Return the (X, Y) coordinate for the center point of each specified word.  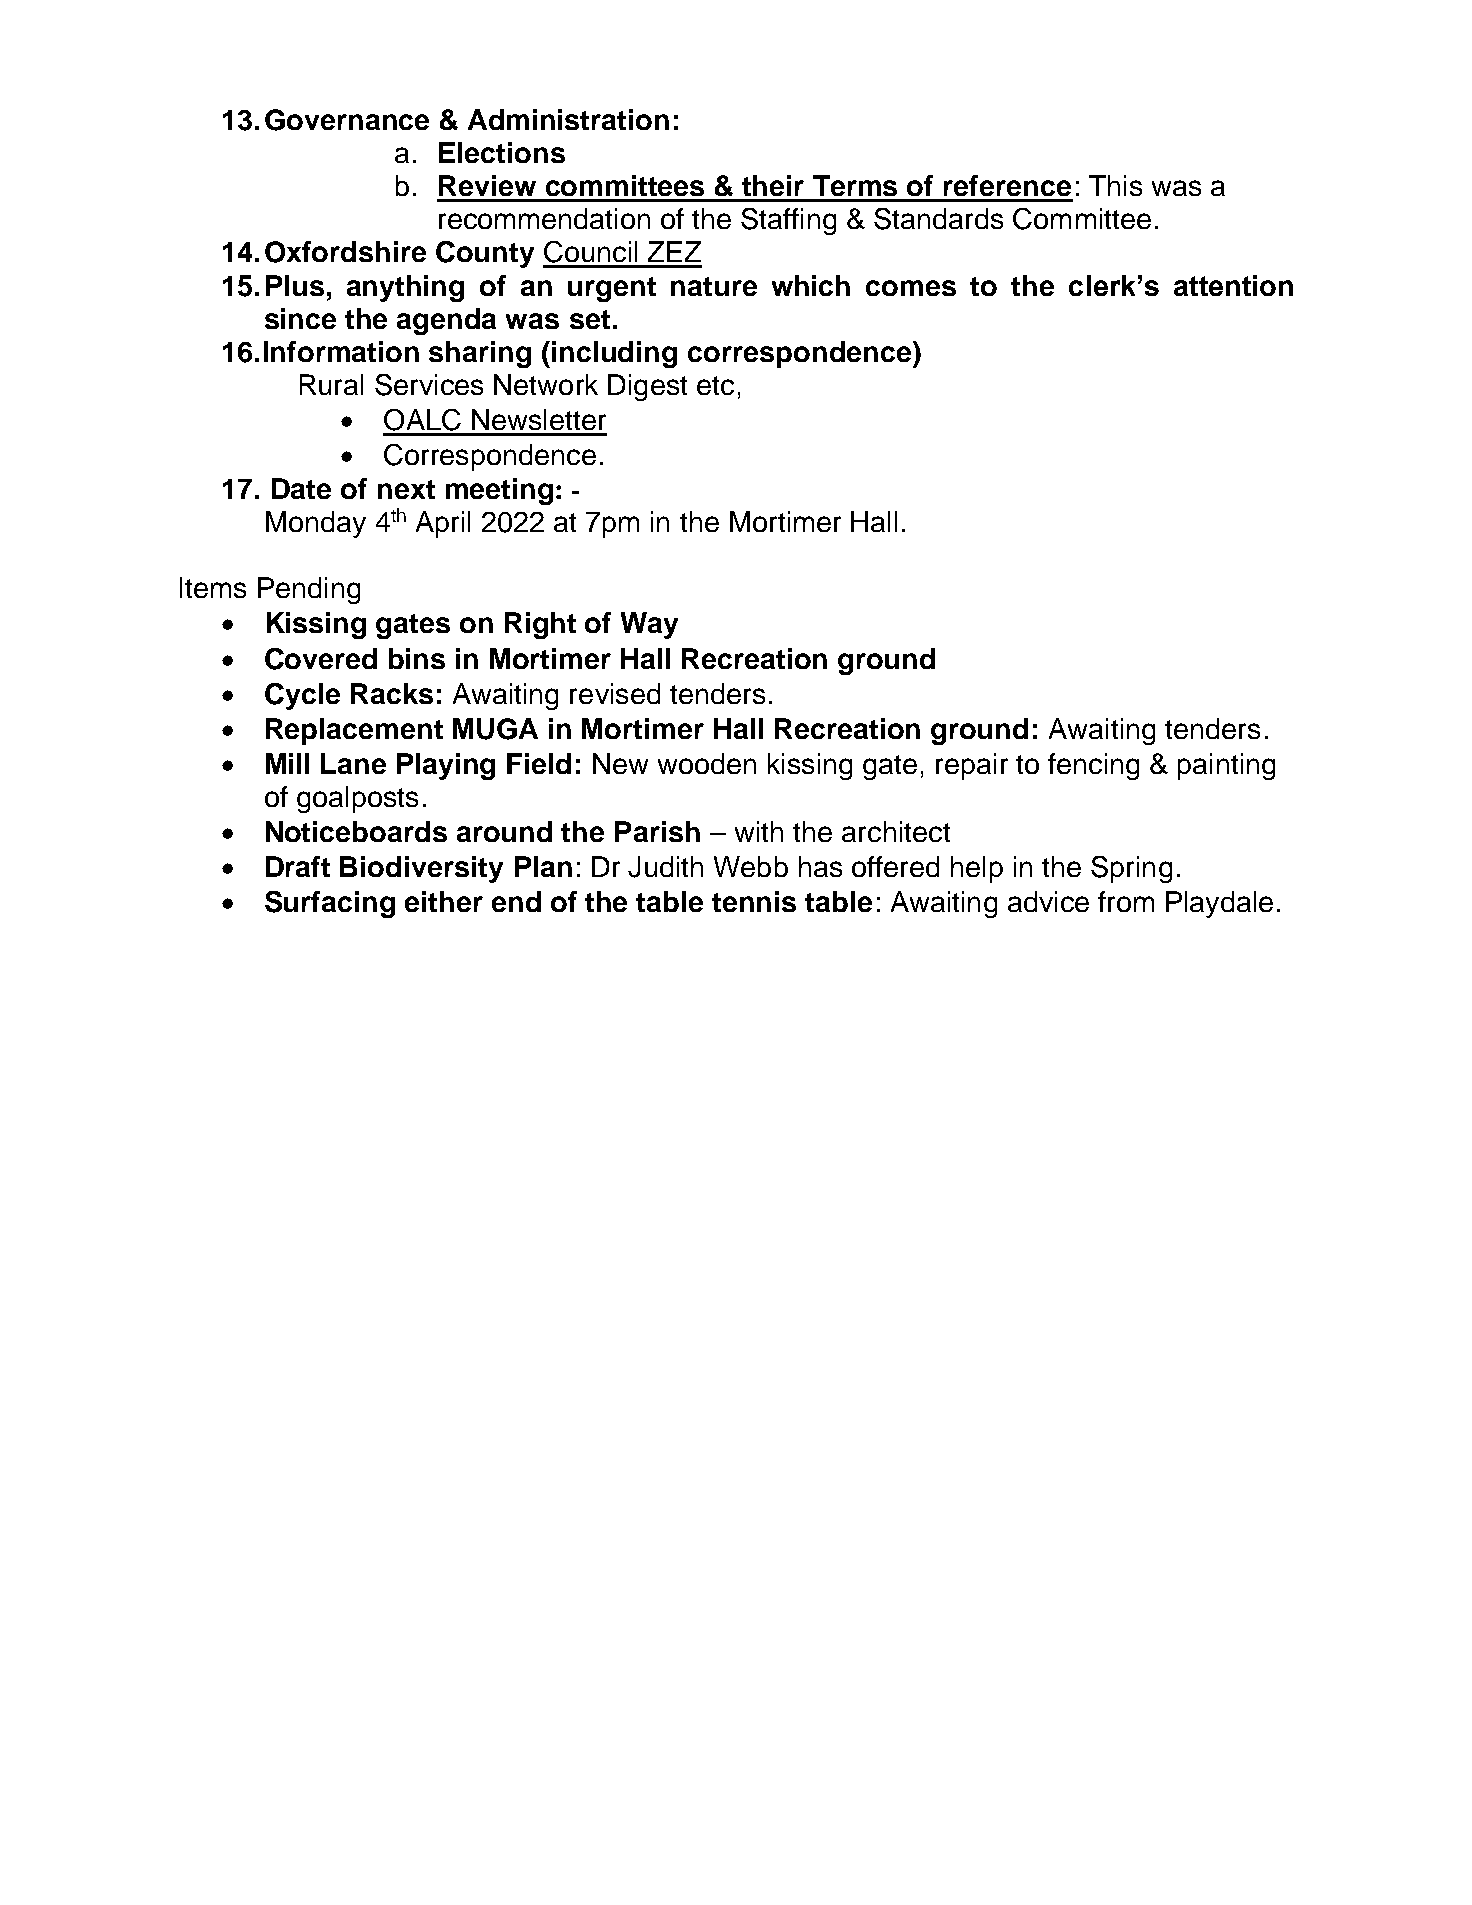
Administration (568, 119)
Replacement (354, 731)
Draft (298, 866)
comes (911, 288)
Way (649, 625)
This (1115, 185)
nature (714, 286)
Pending (309, 590)
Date (301, 488)
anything (405, 288)
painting (1226, 766)
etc (715, 385)
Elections (502, 152)
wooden (707, 763)
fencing (1093, 766)
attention (1233, 285)
